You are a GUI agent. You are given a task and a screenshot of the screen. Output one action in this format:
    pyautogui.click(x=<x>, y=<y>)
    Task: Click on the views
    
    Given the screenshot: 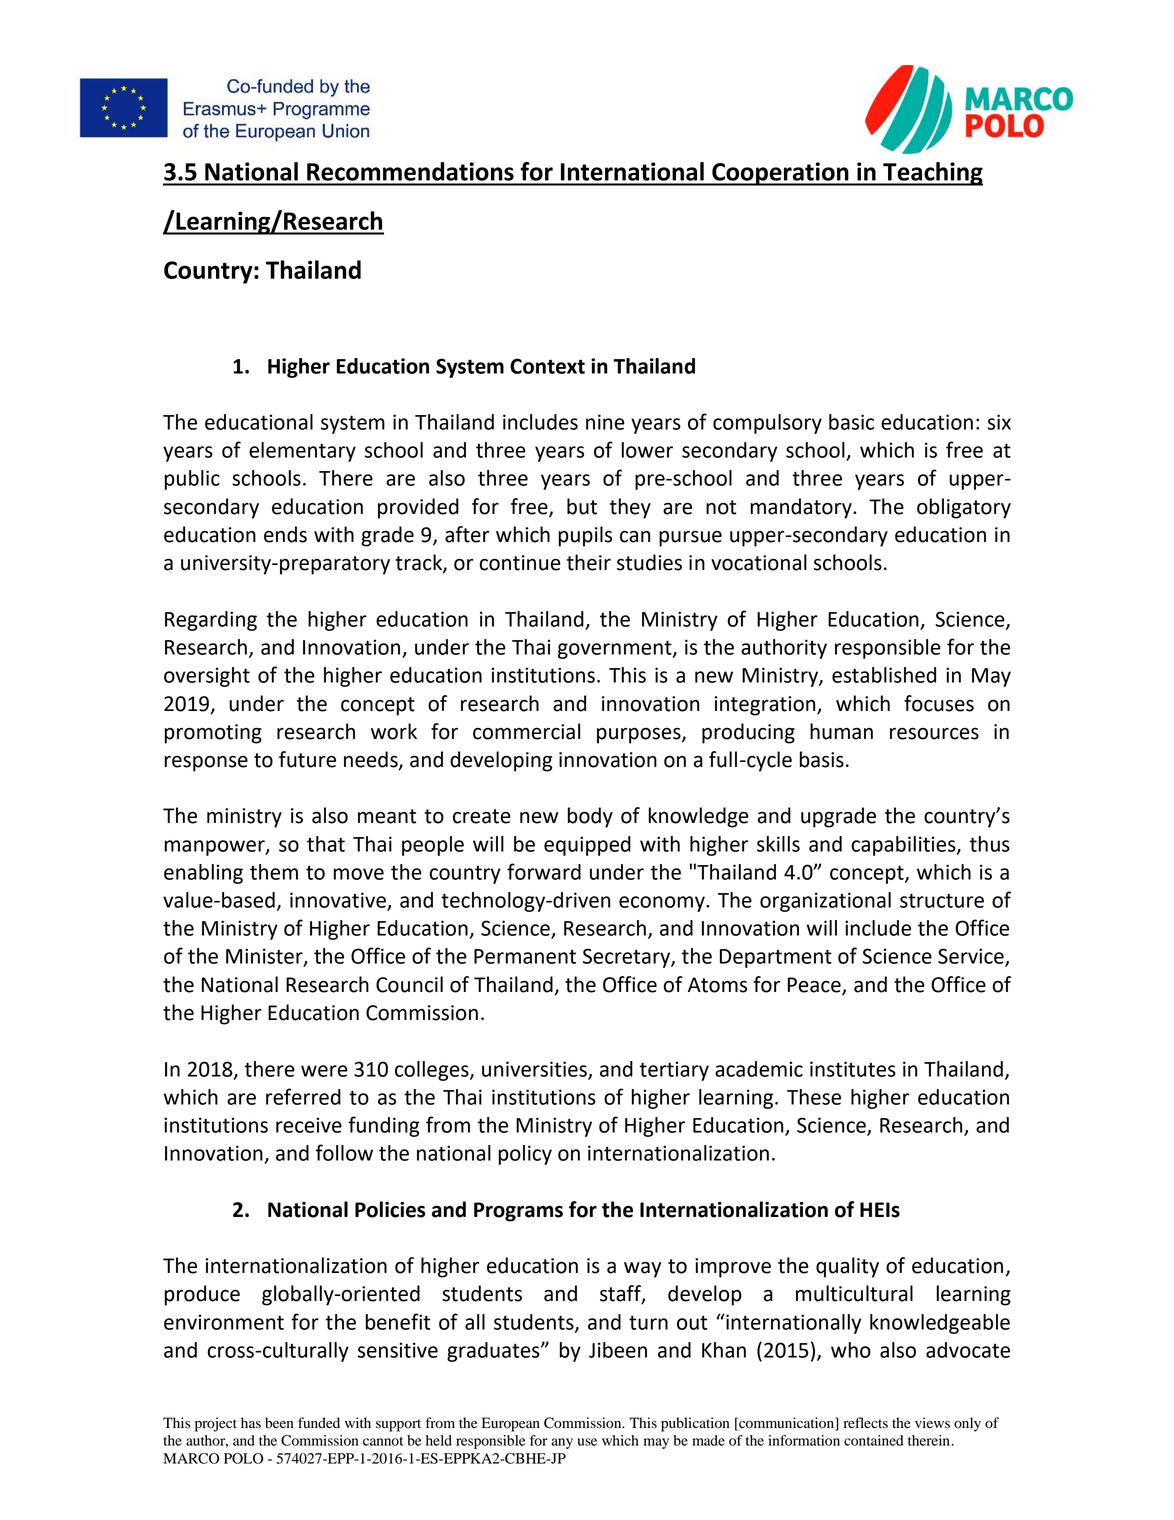 What is the action you would take?
    pyautogui.click(x=932, y=1422)
